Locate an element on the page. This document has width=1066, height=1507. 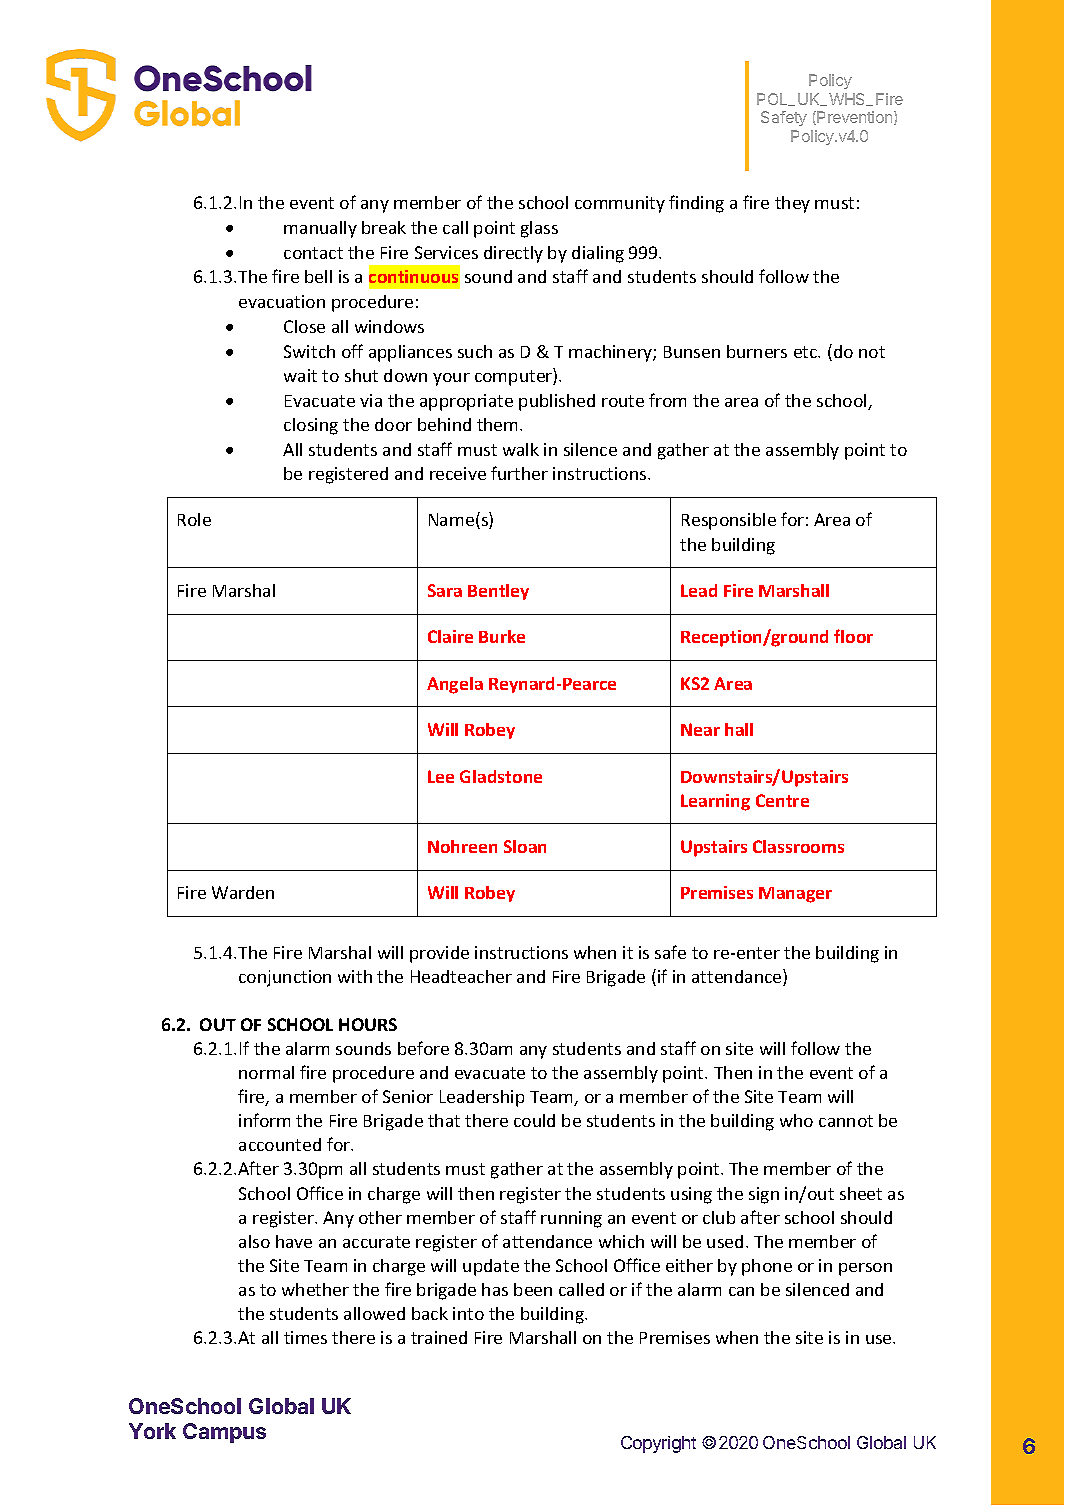
conjunction is located at coordinates (285, 978).
